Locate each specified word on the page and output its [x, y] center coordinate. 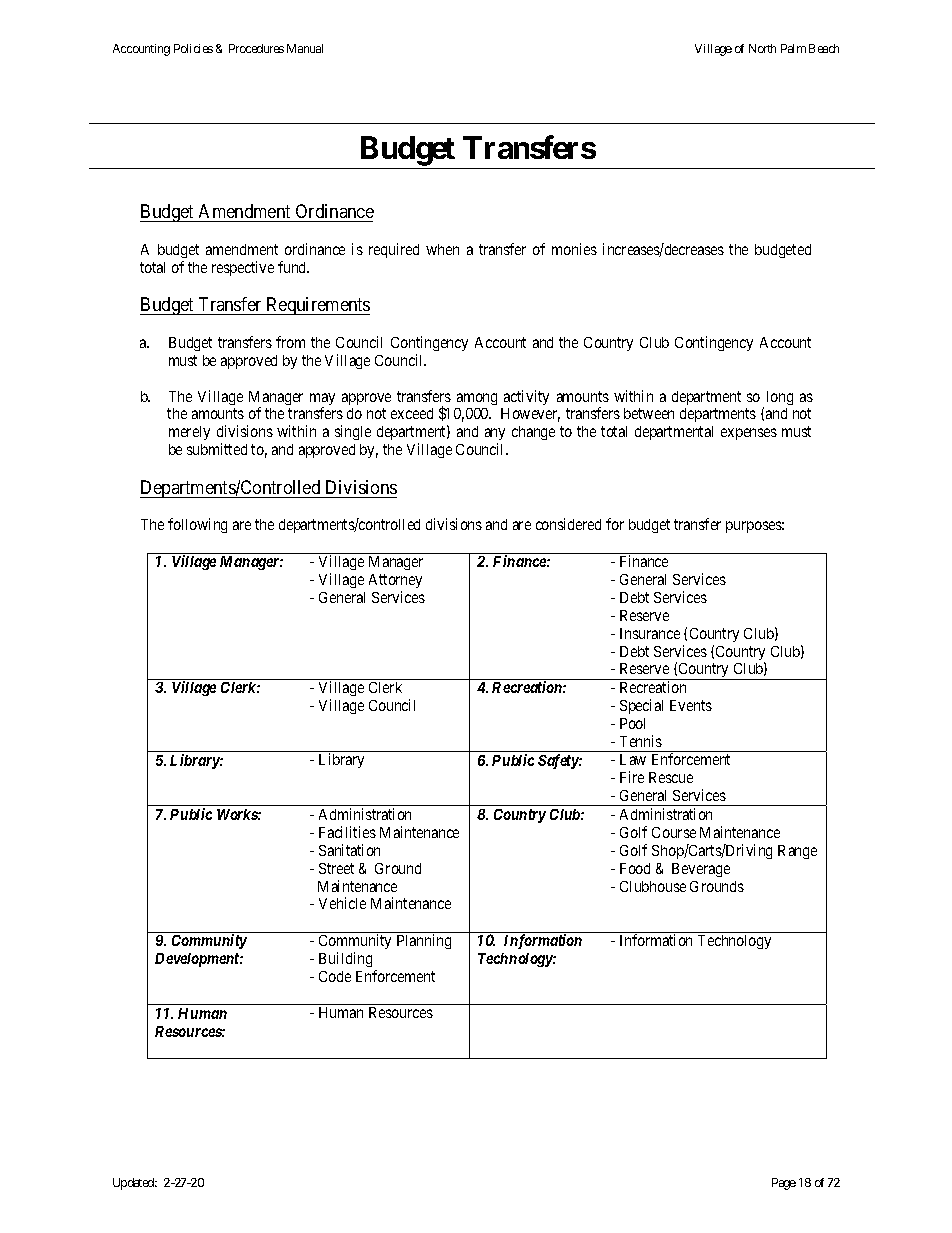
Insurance [650, 633]
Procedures [256, 48]
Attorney [395, 581]
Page [784, 1184]
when [442, 249]
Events [691, 705]
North [762, 48]
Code [335, 976]
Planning [424, 941]
